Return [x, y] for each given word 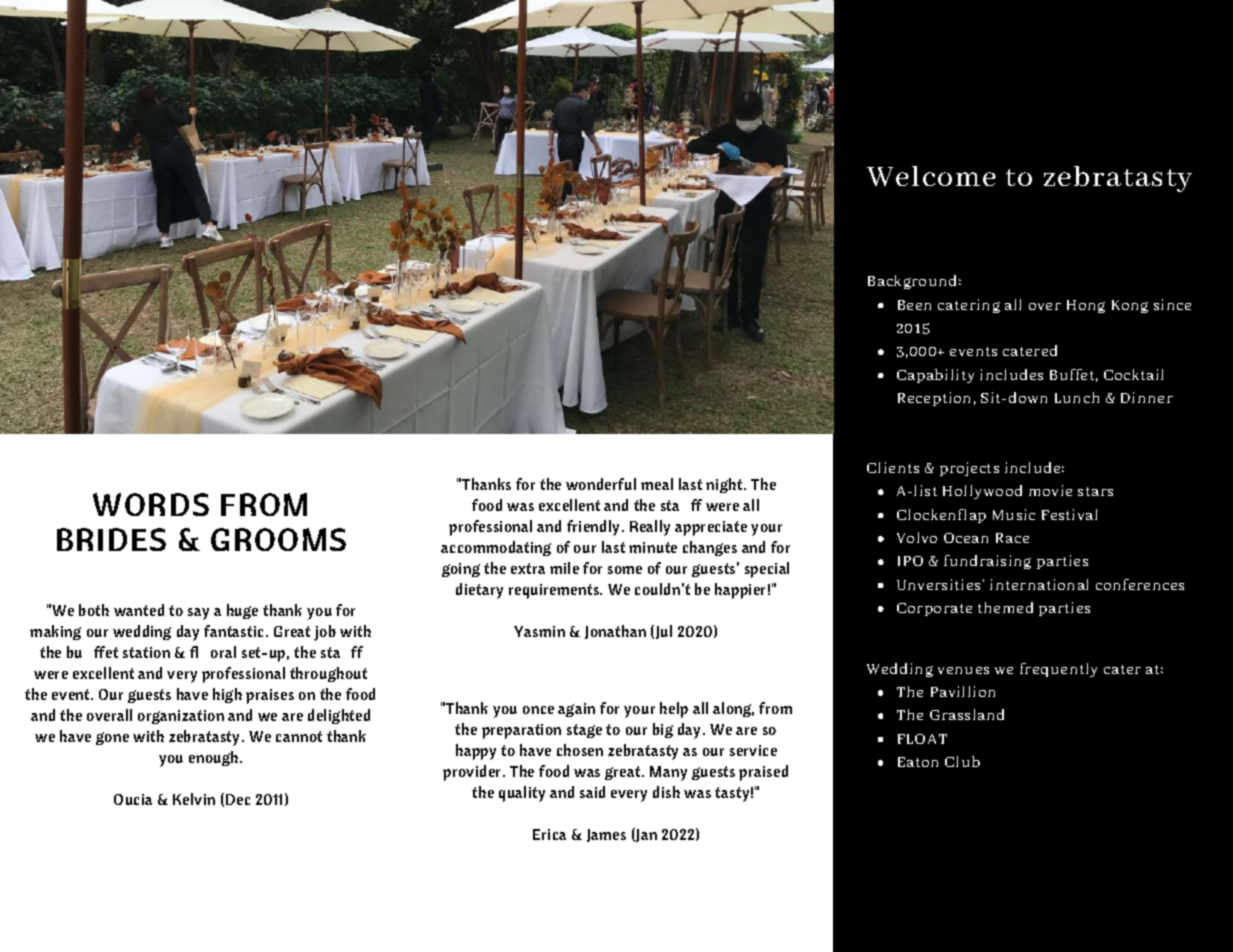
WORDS [151, 504]
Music [1014, 514]
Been [914, 305]
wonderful [601, 484]
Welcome [931, 176]
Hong [1086, 306]
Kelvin [194, 799]
